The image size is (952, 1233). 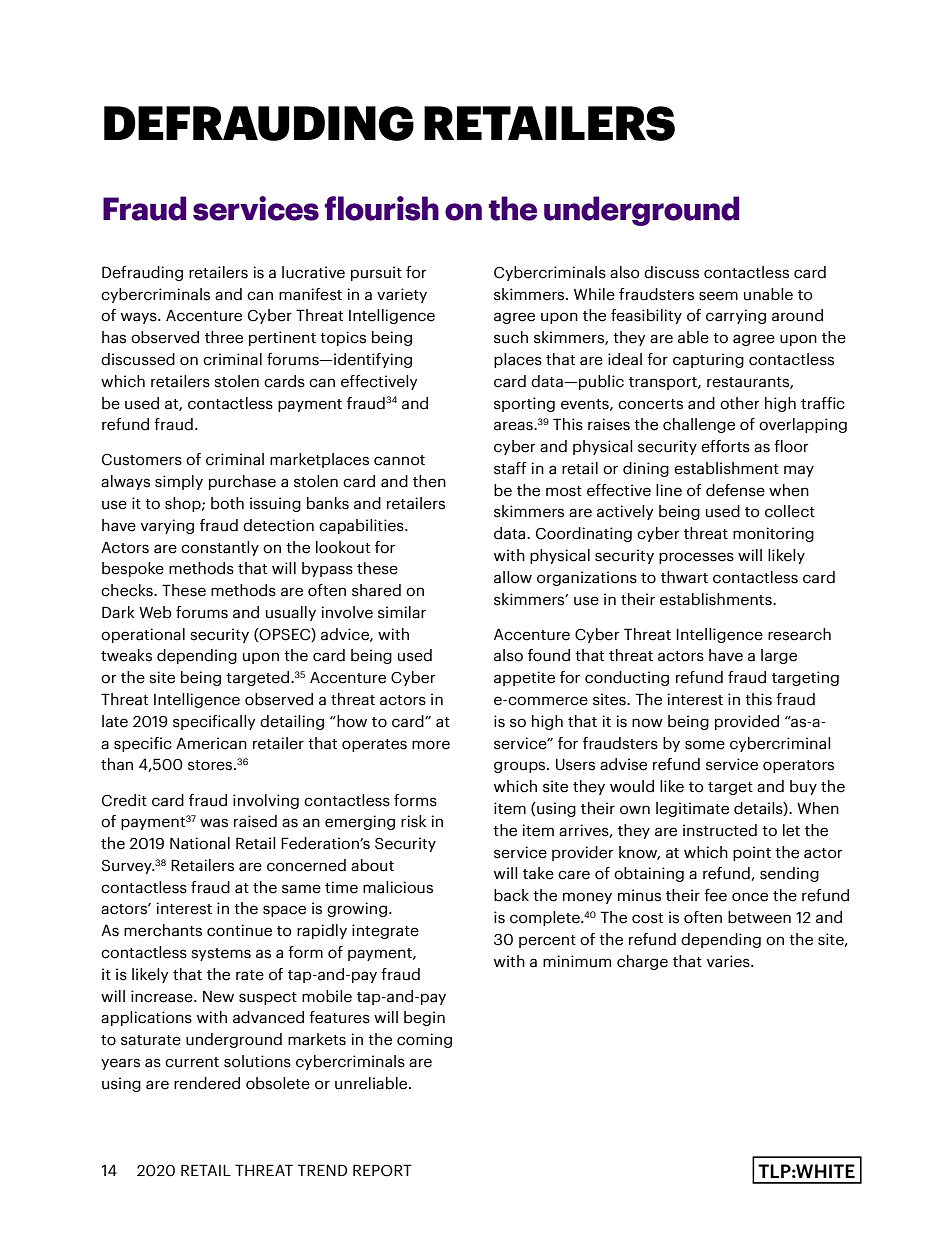 What do you see at coordinates (163, 930) in the document?
I see `merchants` at bounding box center [163, 930].
